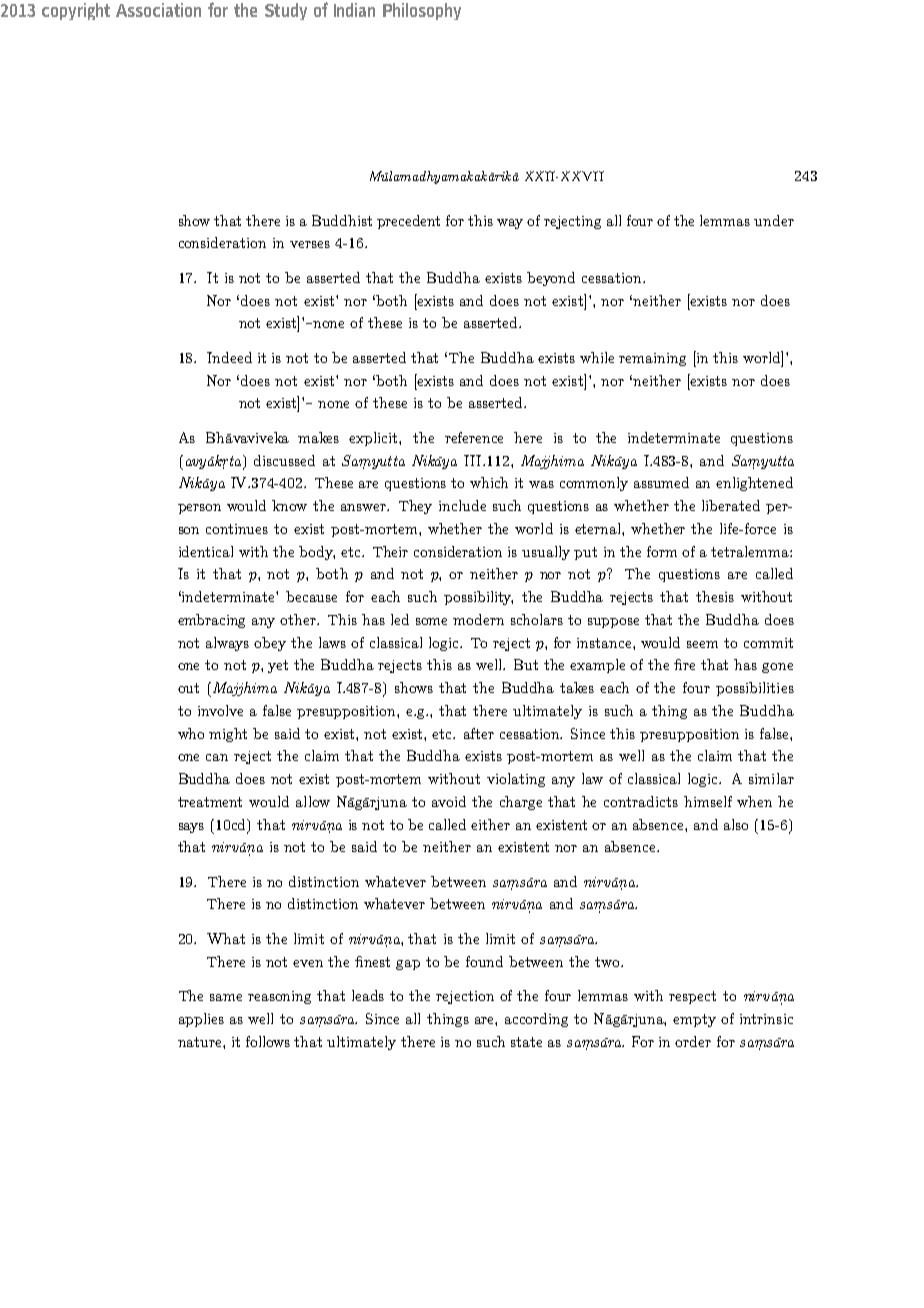  Describe the element at coordinates (310, 244) in the screenshot. I see `verses` at that location.
